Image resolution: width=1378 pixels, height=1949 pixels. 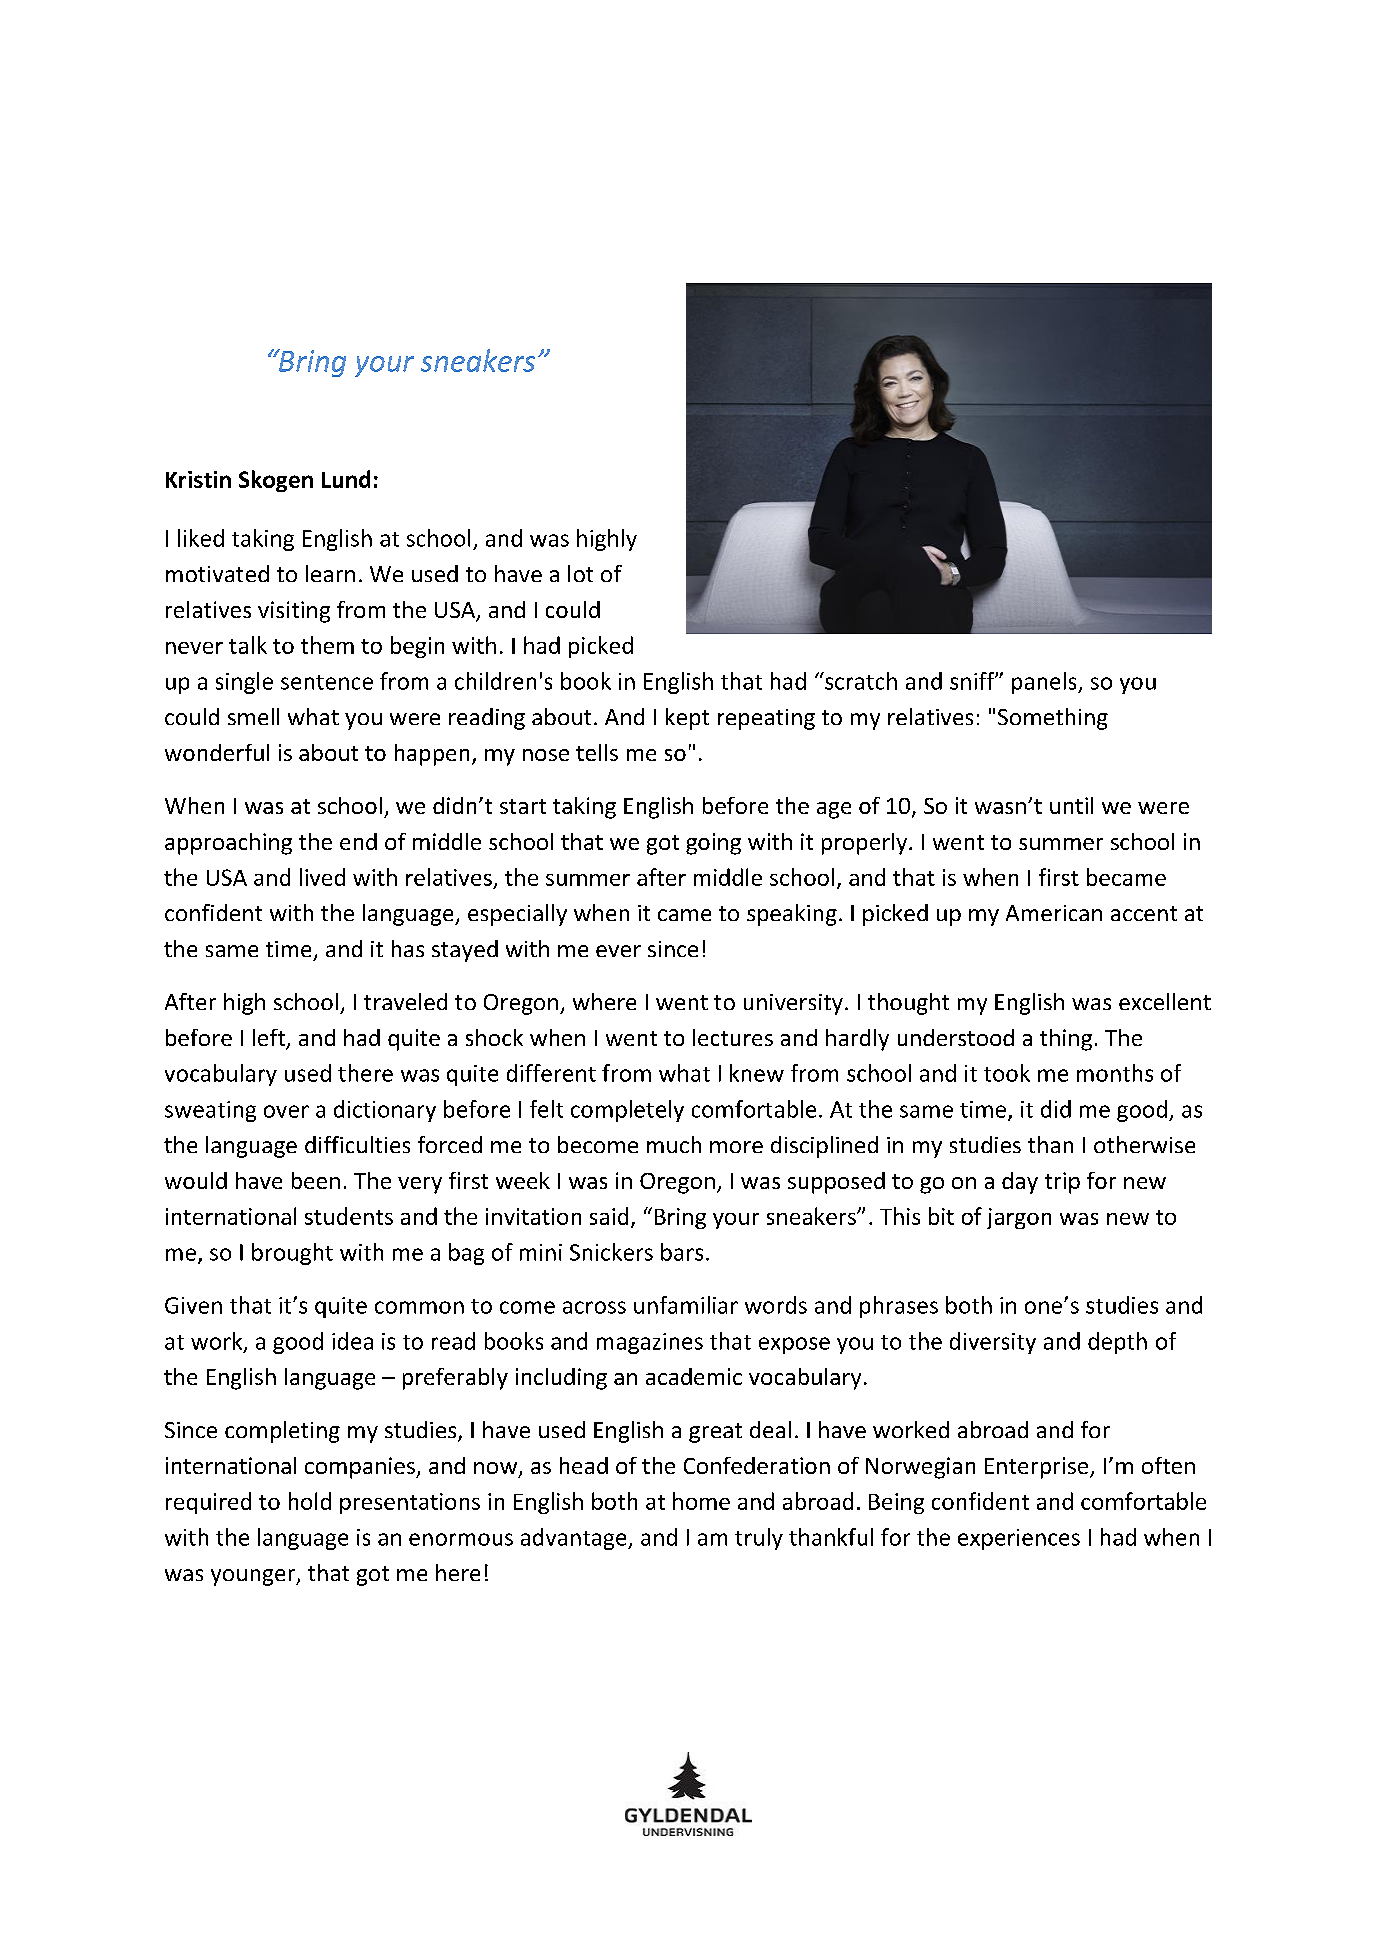 What do you see at coordinates (759, 1539) in the screenshot?
I see `truly` at bounding box center [759, 1539].
